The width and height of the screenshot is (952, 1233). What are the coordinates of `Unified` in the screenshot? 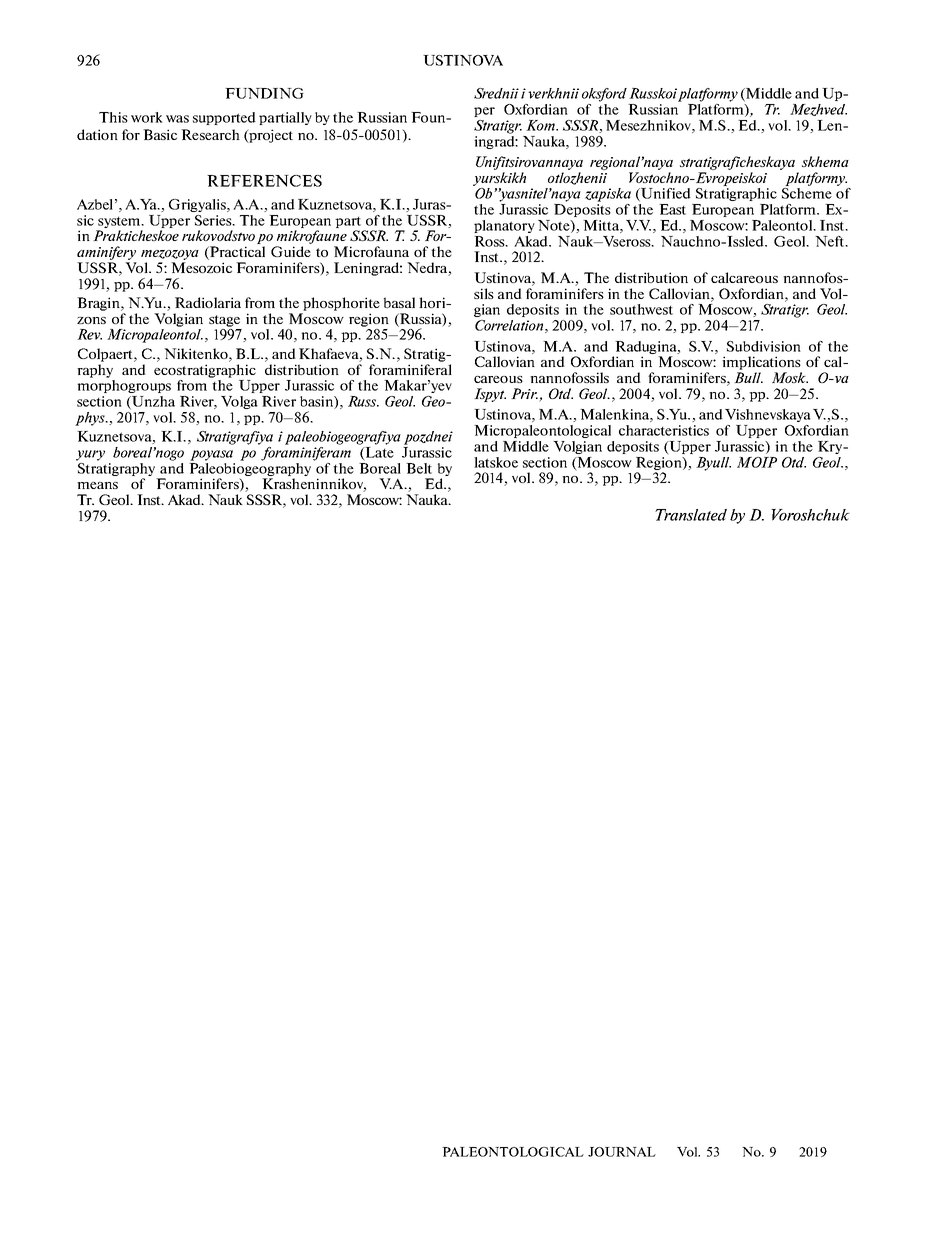 It's located at (665, 194).
